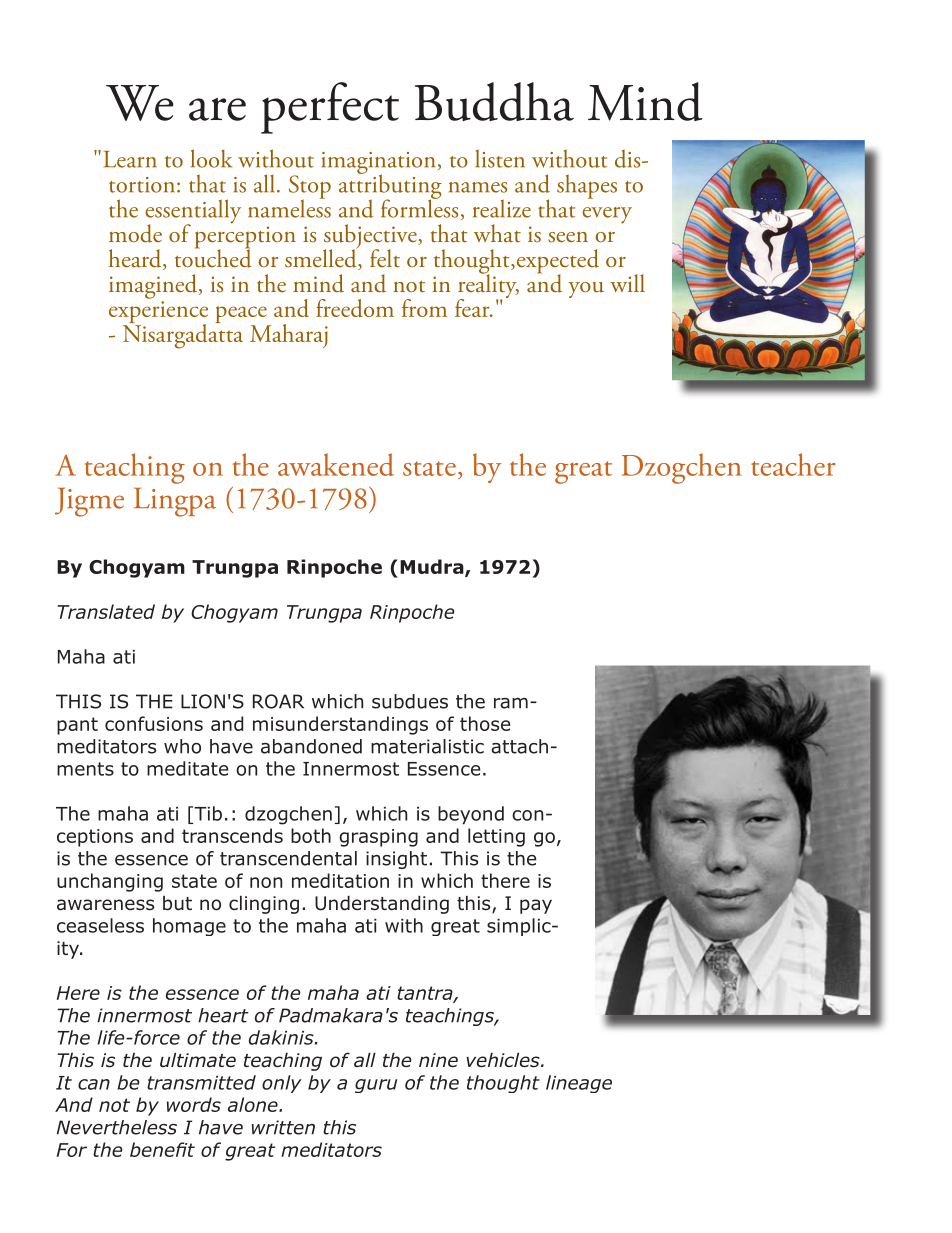 This page has height=1233, width=952. What do you see at coordinates (194, 1104) in the page?
I see `words` at bounding box center [194, 1104].
